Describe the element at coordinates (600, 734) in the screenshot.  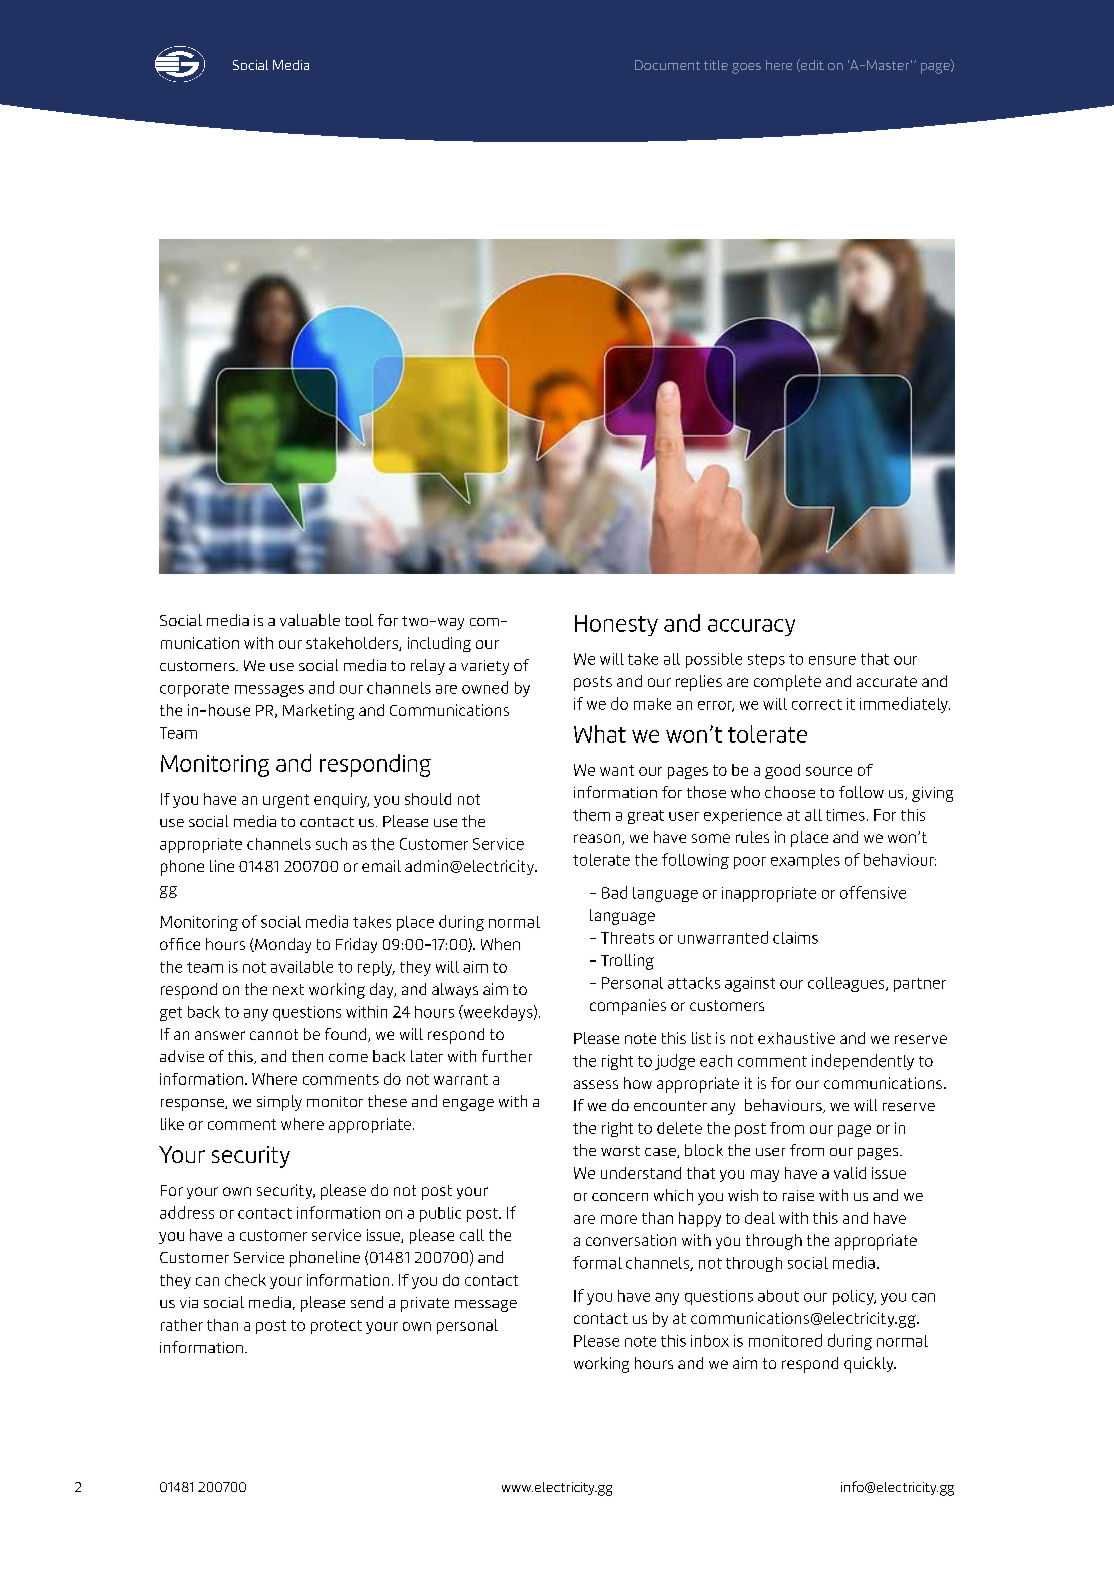
I see `What` at that location.
